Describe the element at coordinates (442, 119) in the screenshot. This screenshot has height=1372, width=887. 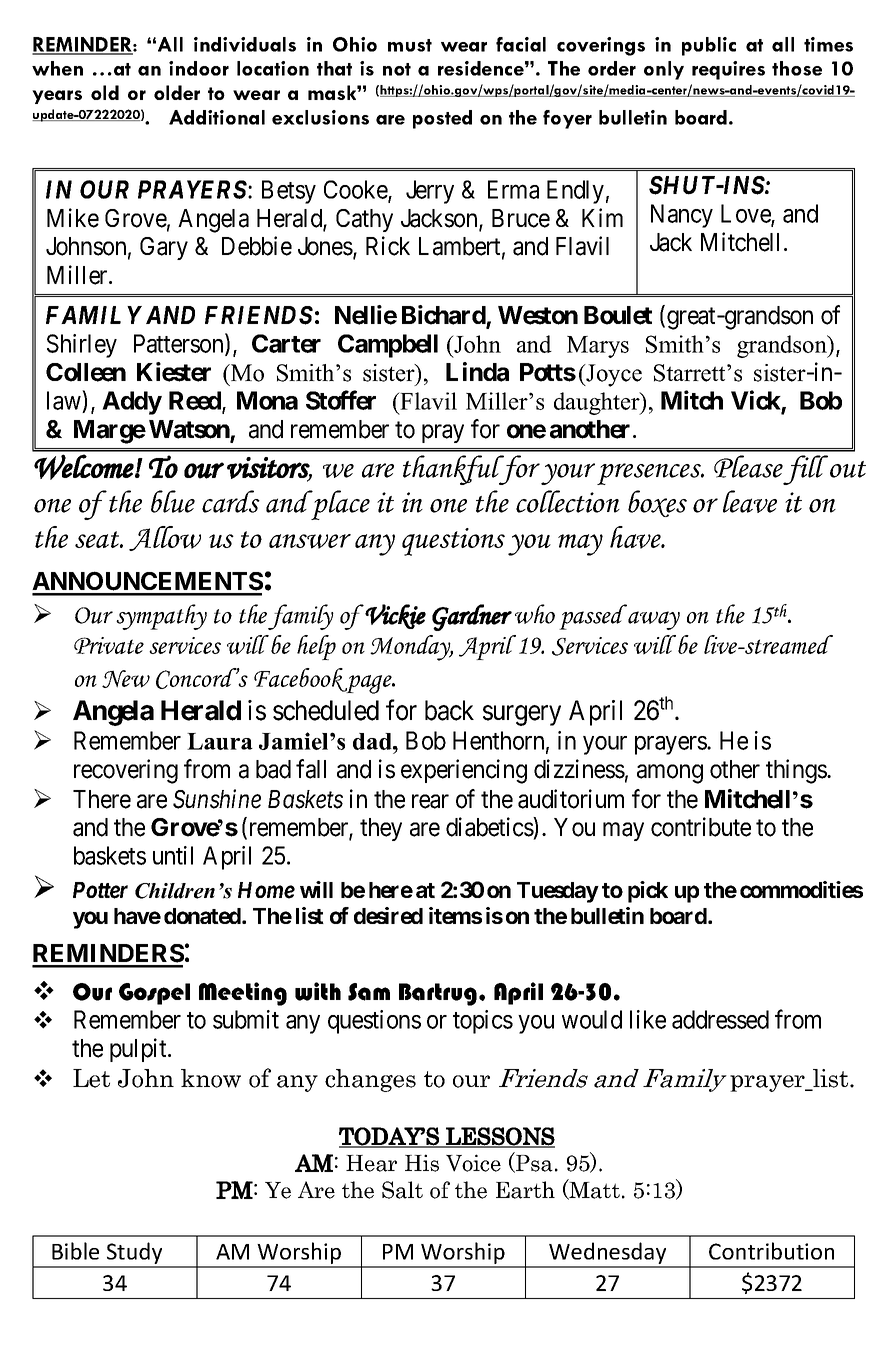
I see `posted` at that location.
